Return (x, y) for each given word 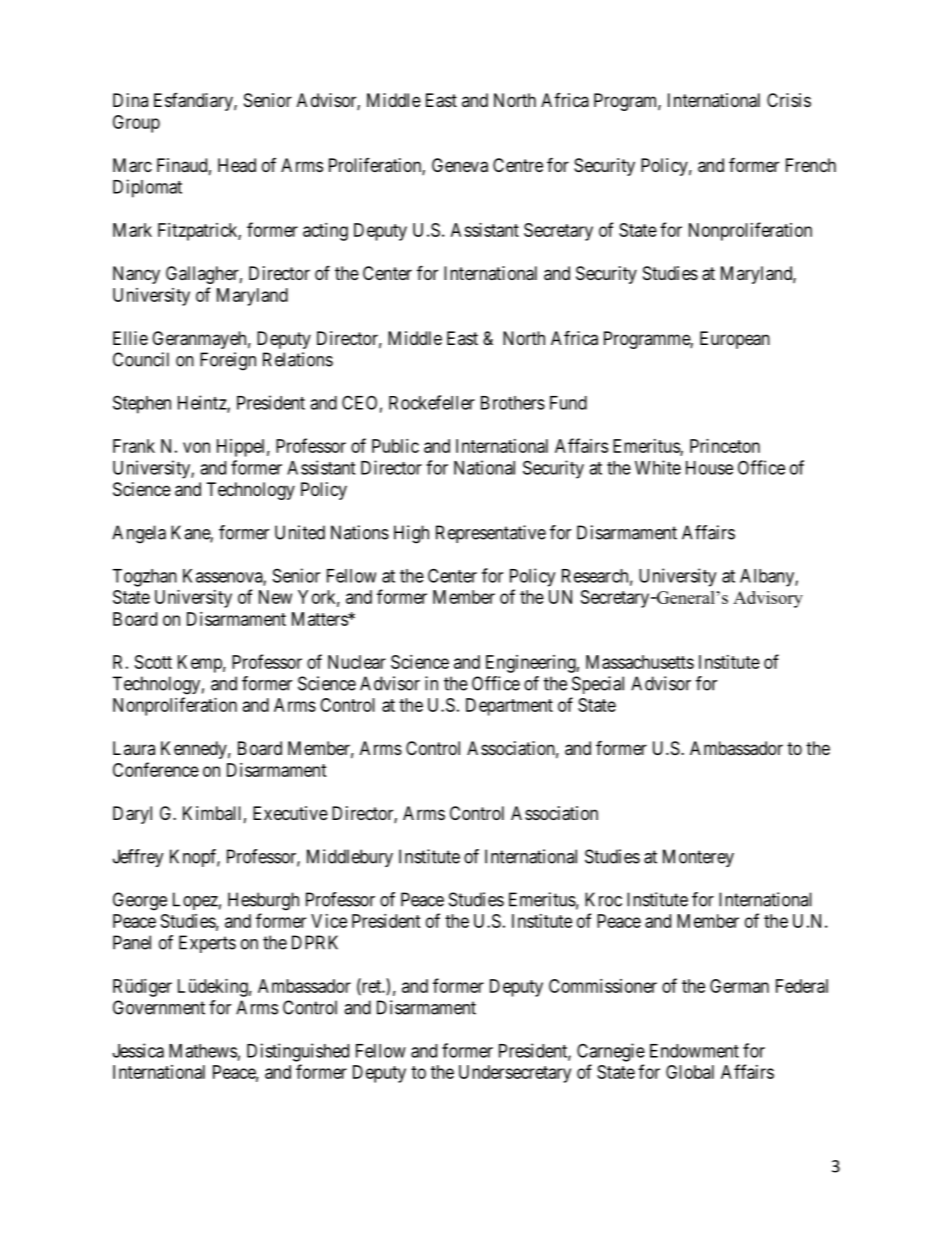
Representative (491, 534)
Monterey (698, 858)
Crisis (789, 100)
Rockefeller (432, 402)
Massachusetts (640, 662)
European (735, 340)
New (275, 597)
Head (237, 165)
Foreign (228, 361)
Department (509, 707)
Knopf (195, 858)
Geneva (460, 165)
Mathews (203, 1051)
